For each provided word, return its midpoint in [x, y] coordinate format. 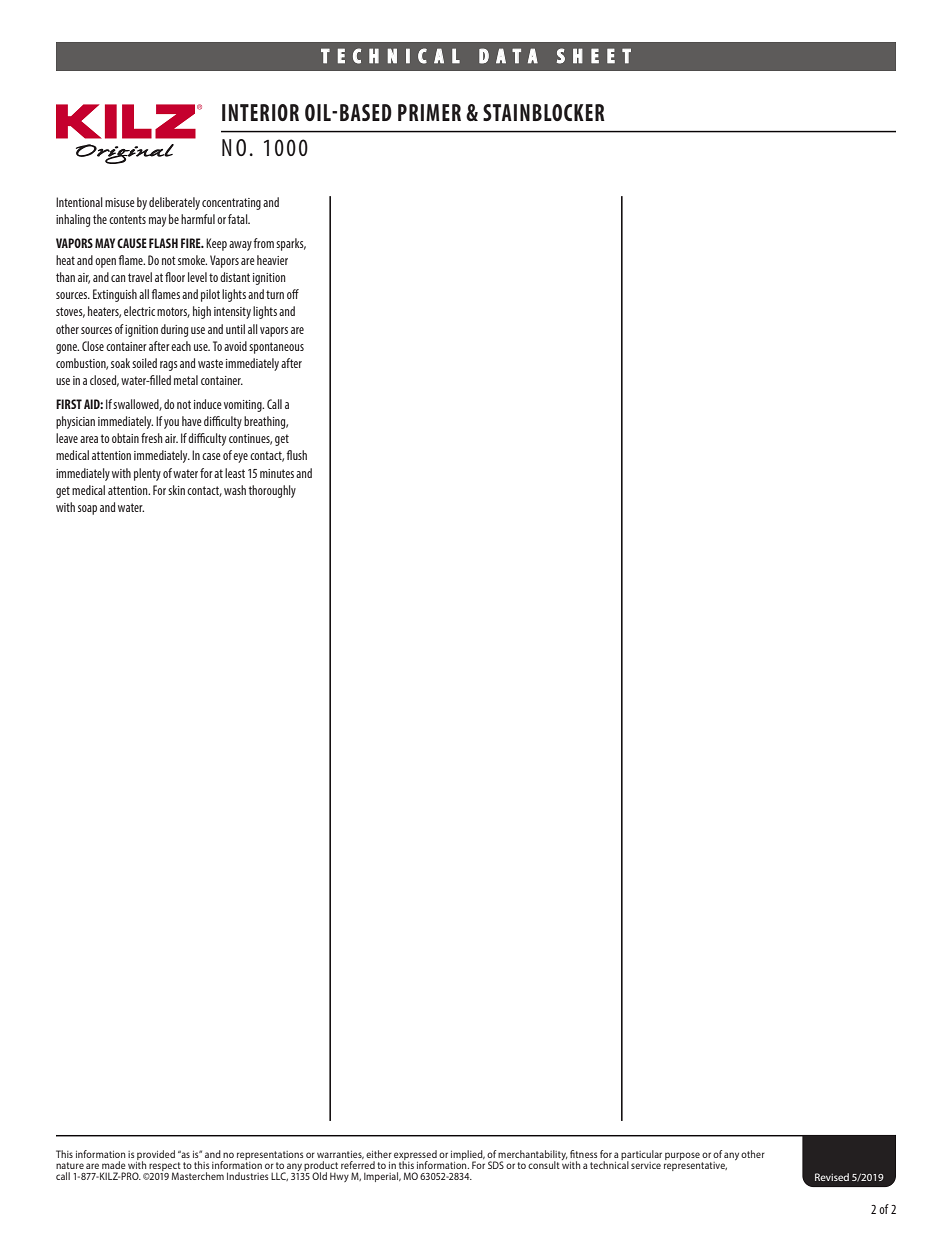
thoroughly [272, 491]
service [646, 1165]
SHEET [594, 56]
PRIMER [429, 112]
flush [296, 455]
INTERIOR [260, 112]
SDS [496, 1165]
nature [70, 1165]
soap [87, 510]
